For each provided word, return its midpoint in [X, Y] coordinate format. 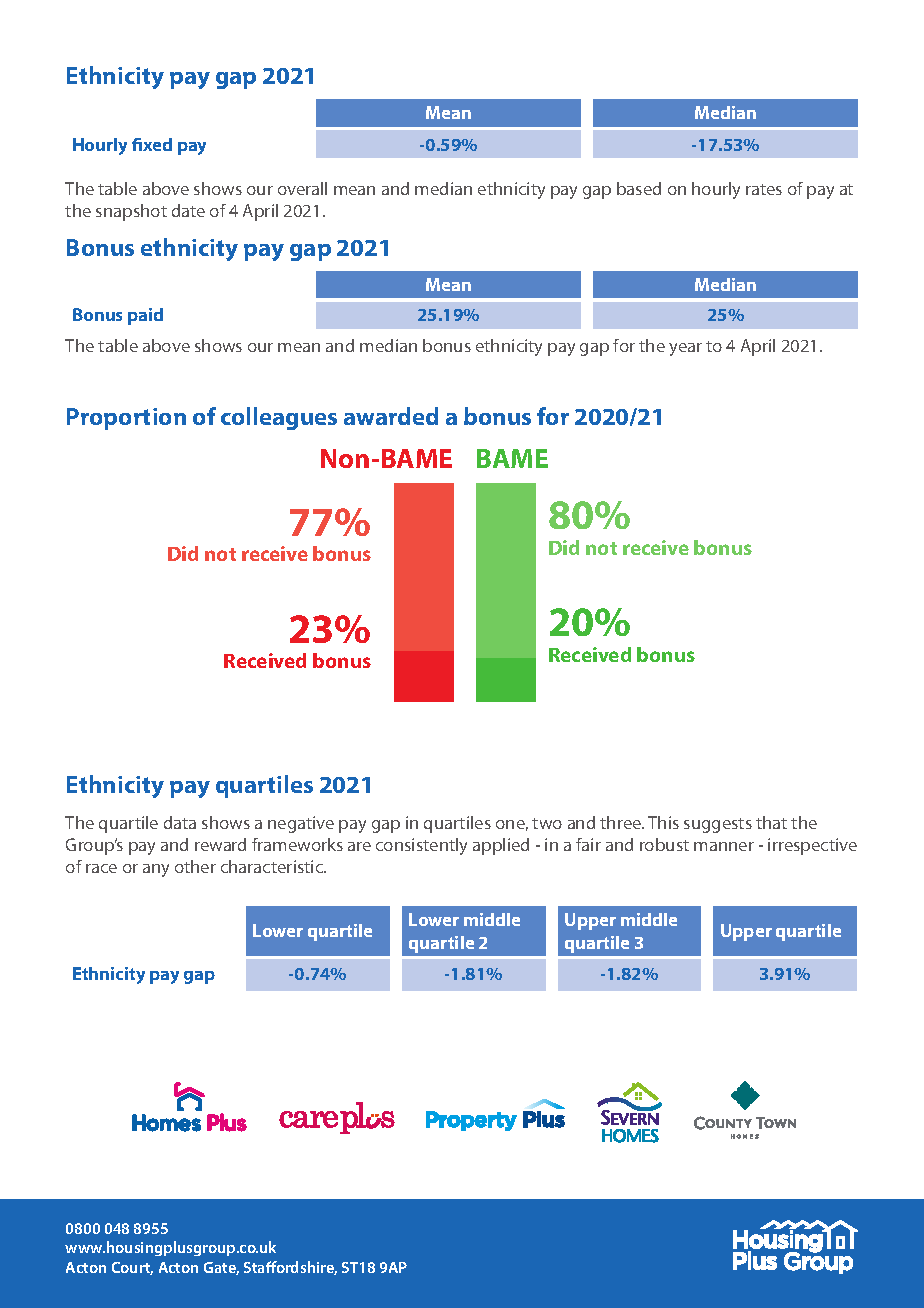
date [188, 210]
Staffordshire [290, 1268]
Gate [221, 1268]
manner [724, 846]
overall [302, 188]
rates [764, 189]
